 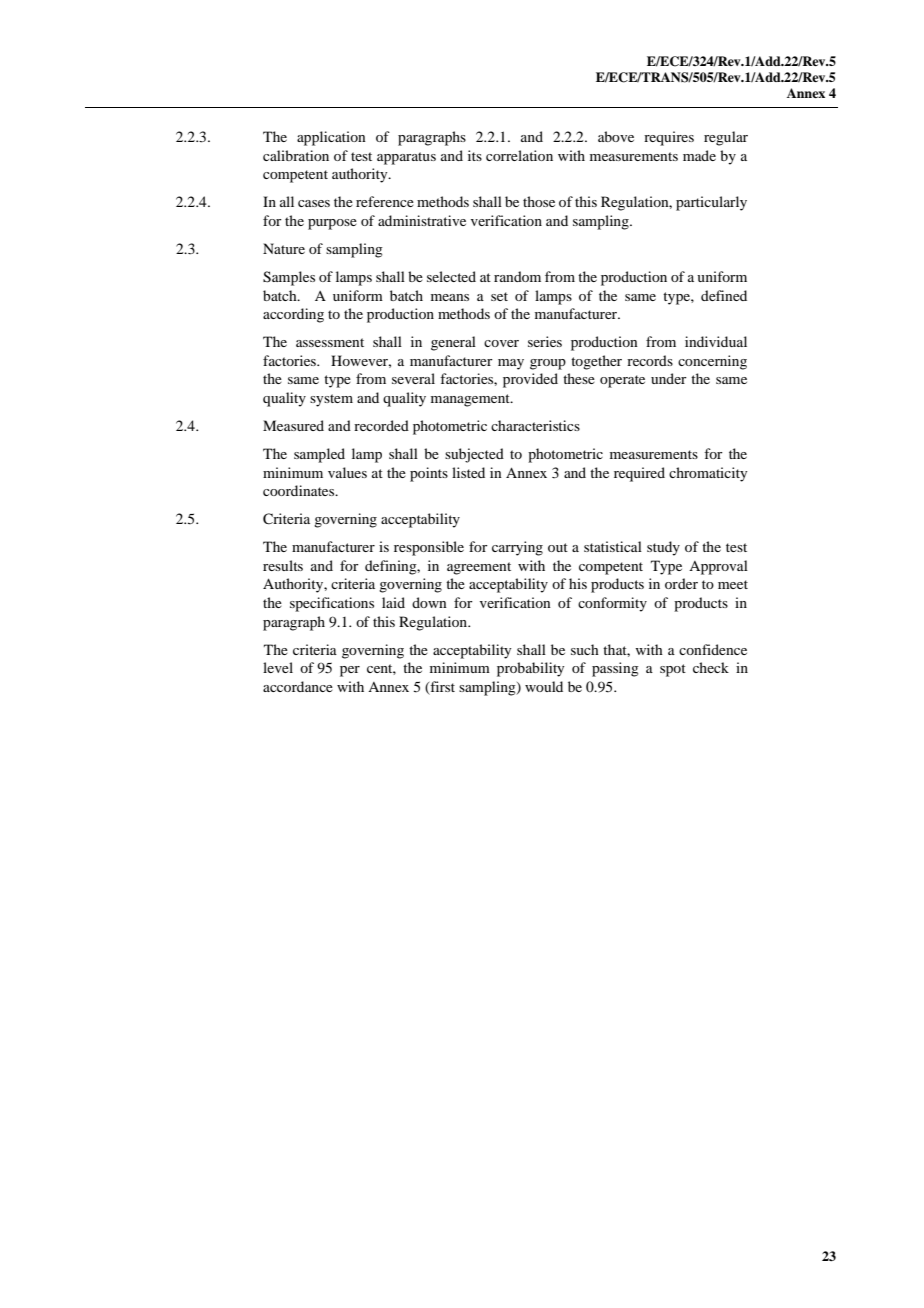 What do you see at coordinates (517, 548) in the screenshot?
I see `carrying` at bounding box center [517, 548].
